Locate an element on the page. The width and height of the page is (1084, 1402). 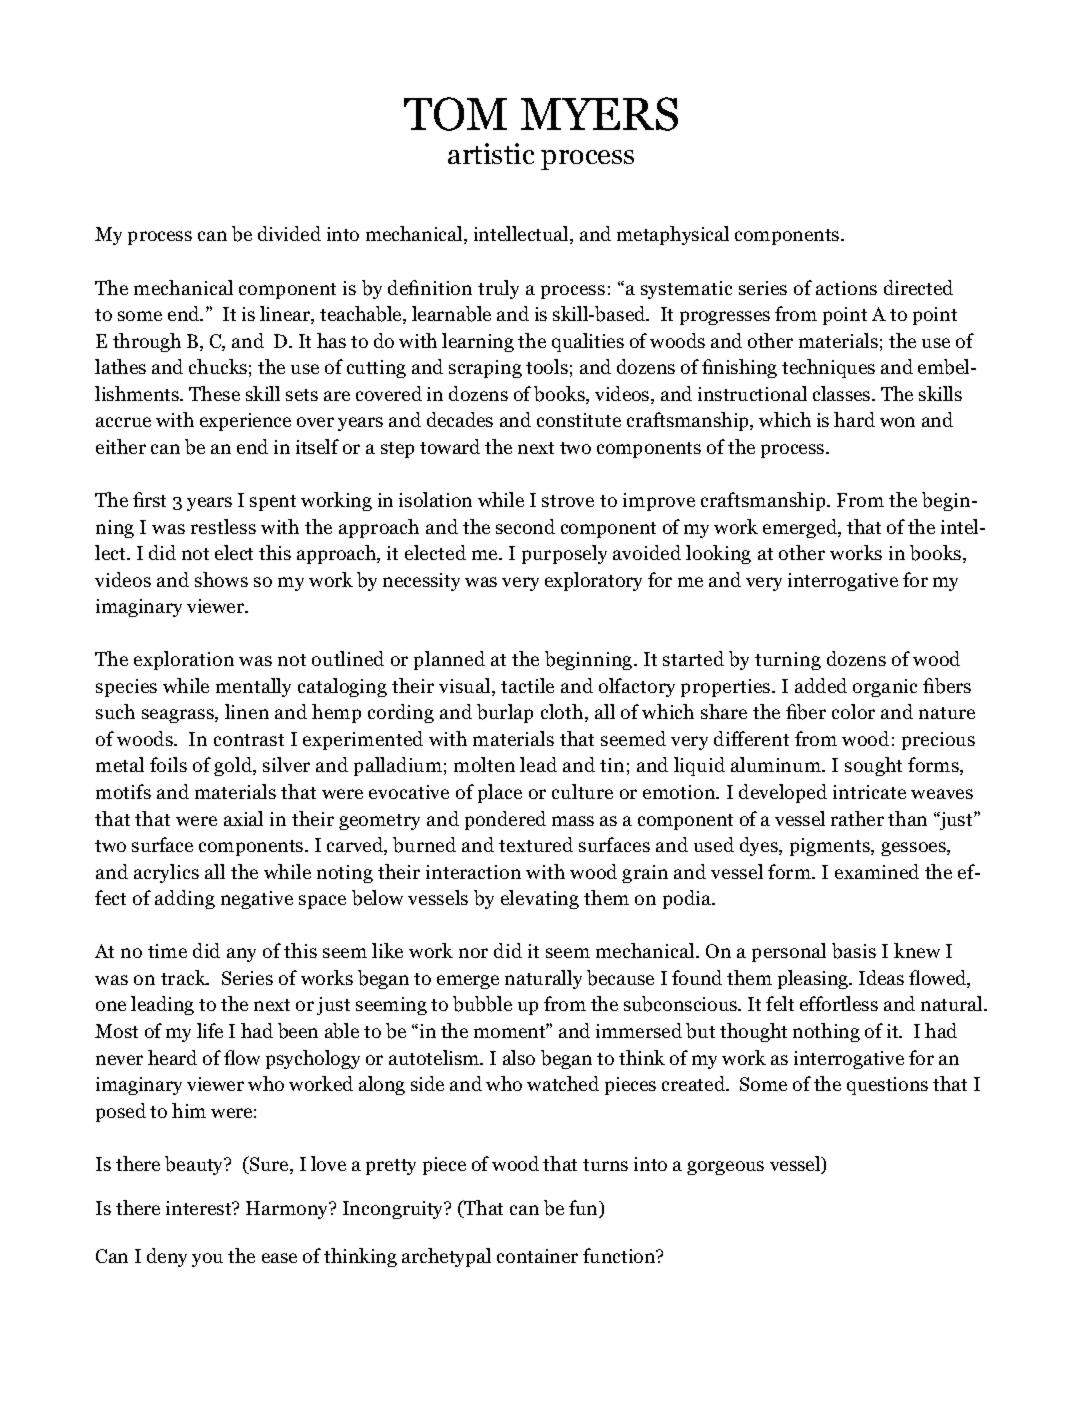
container is located at coordinates (537, 1256).
